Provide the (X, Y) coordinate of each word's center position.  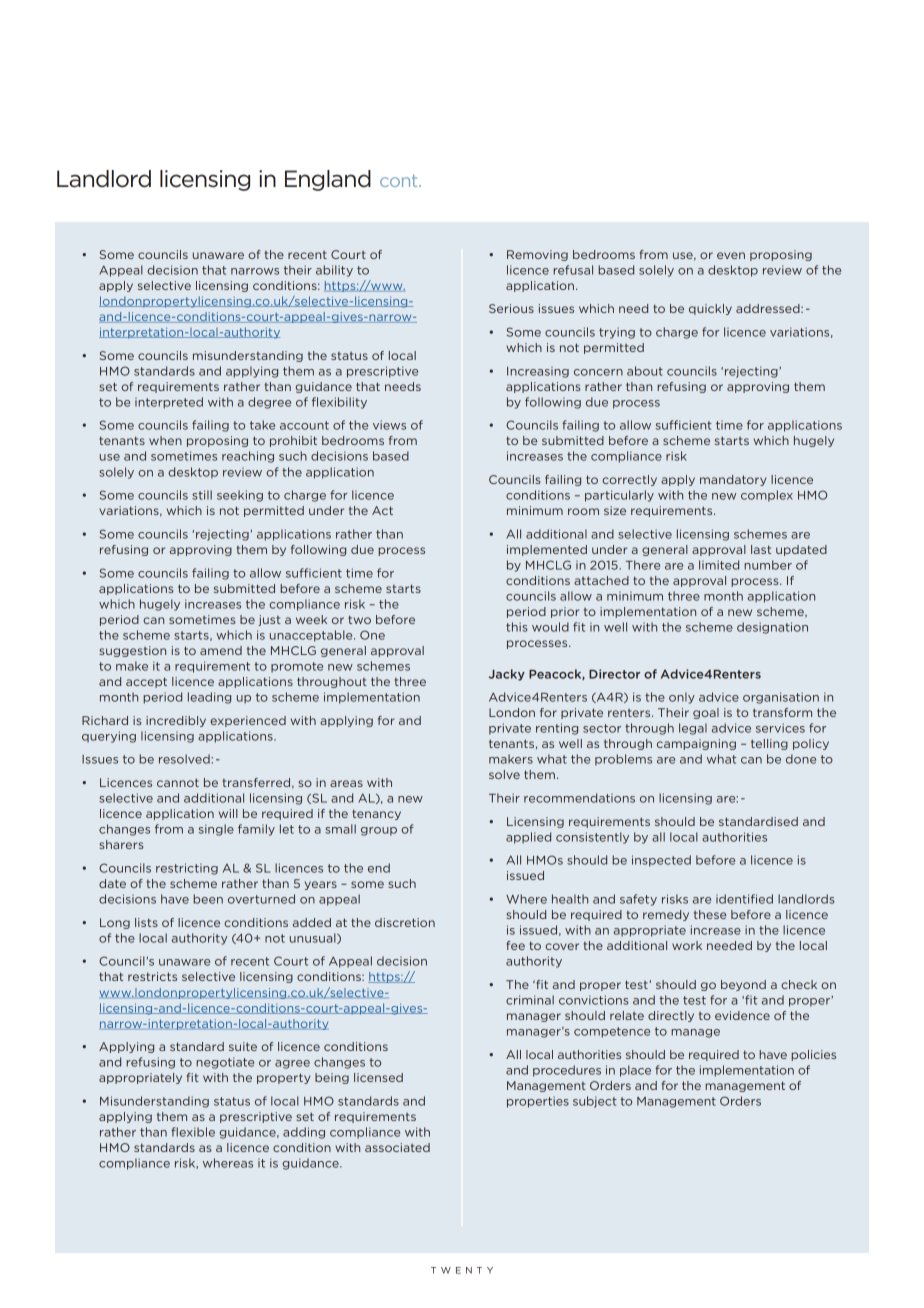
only (682, 698)
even (731, 255)
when (165, 440)
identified (744, 899)
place (635, 1071)
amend (221, 650)
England (328, 180)
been (208, 899)
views (389, 425)
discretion (405, 922)
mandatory (733, 480)
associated (397, 1147)
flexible (193, 1132)
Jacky (507, 675)
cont (400, 180)
